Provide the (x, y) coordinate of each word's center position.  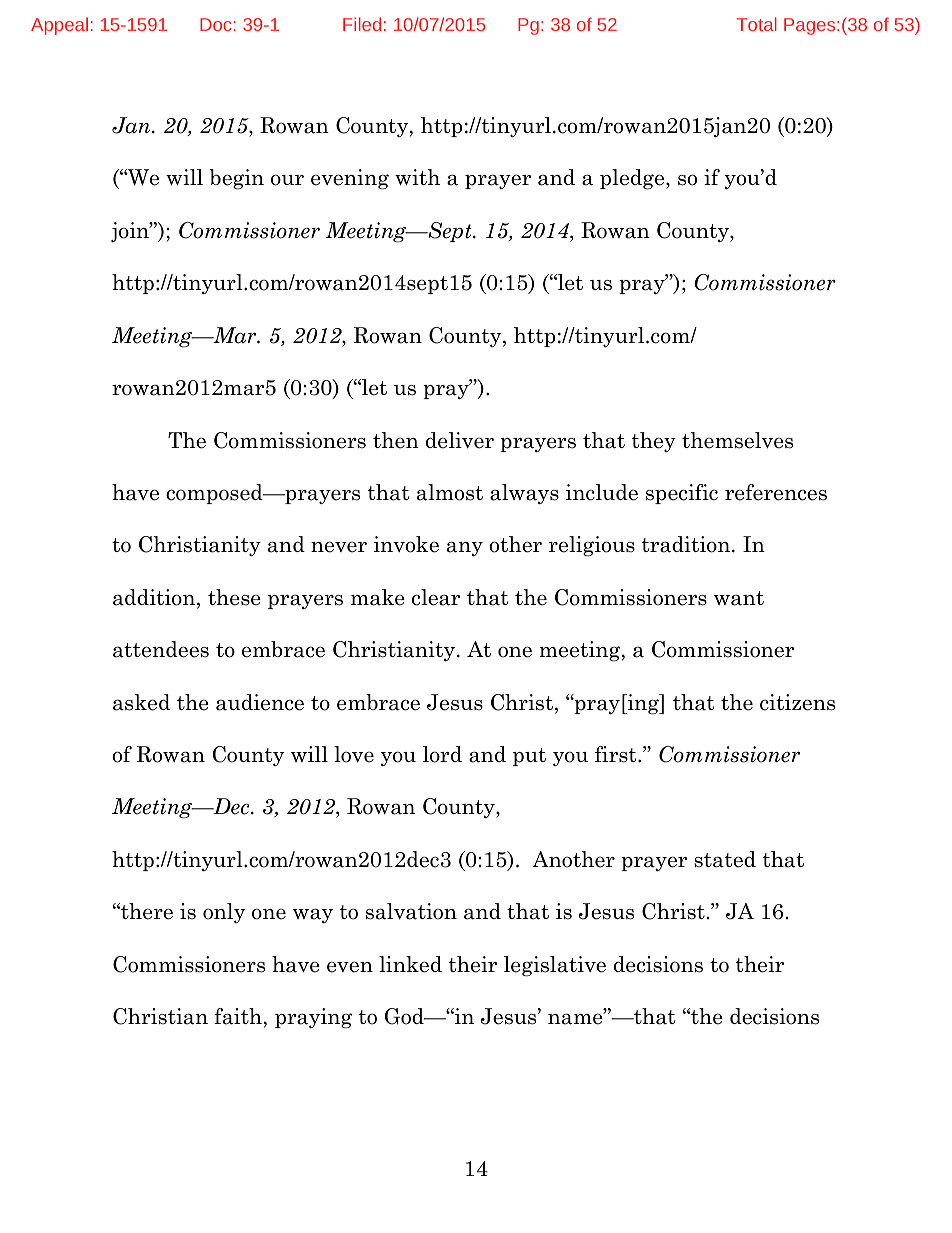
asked (141, 702)
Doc (216, 24)
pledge (633, 179)
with (417, 177)
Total (757, 24)
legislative (555, 966)
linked (410, 964)
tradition (687, 544)
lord (442, 754)
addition (155, 598)
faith (238, 1016)
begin (236, 179)
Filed (362, 24)
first (617, 754)
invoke (406, 544)
